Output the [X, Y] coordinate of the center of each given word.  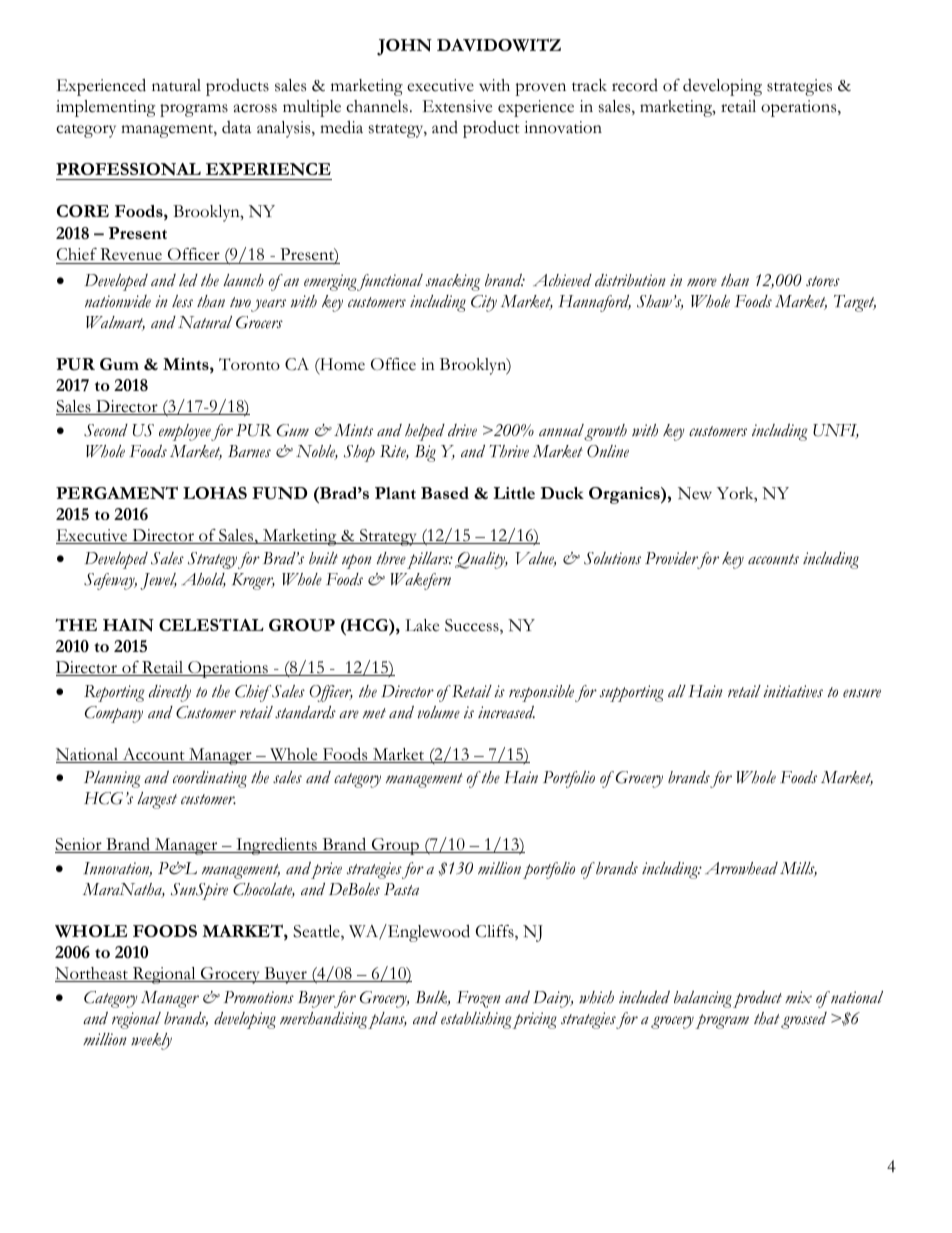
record [635, 85]
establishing [477, 1020]
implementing [105, 108]
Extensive [457, 106]
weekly [151, 1041]
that [767, 1018]
